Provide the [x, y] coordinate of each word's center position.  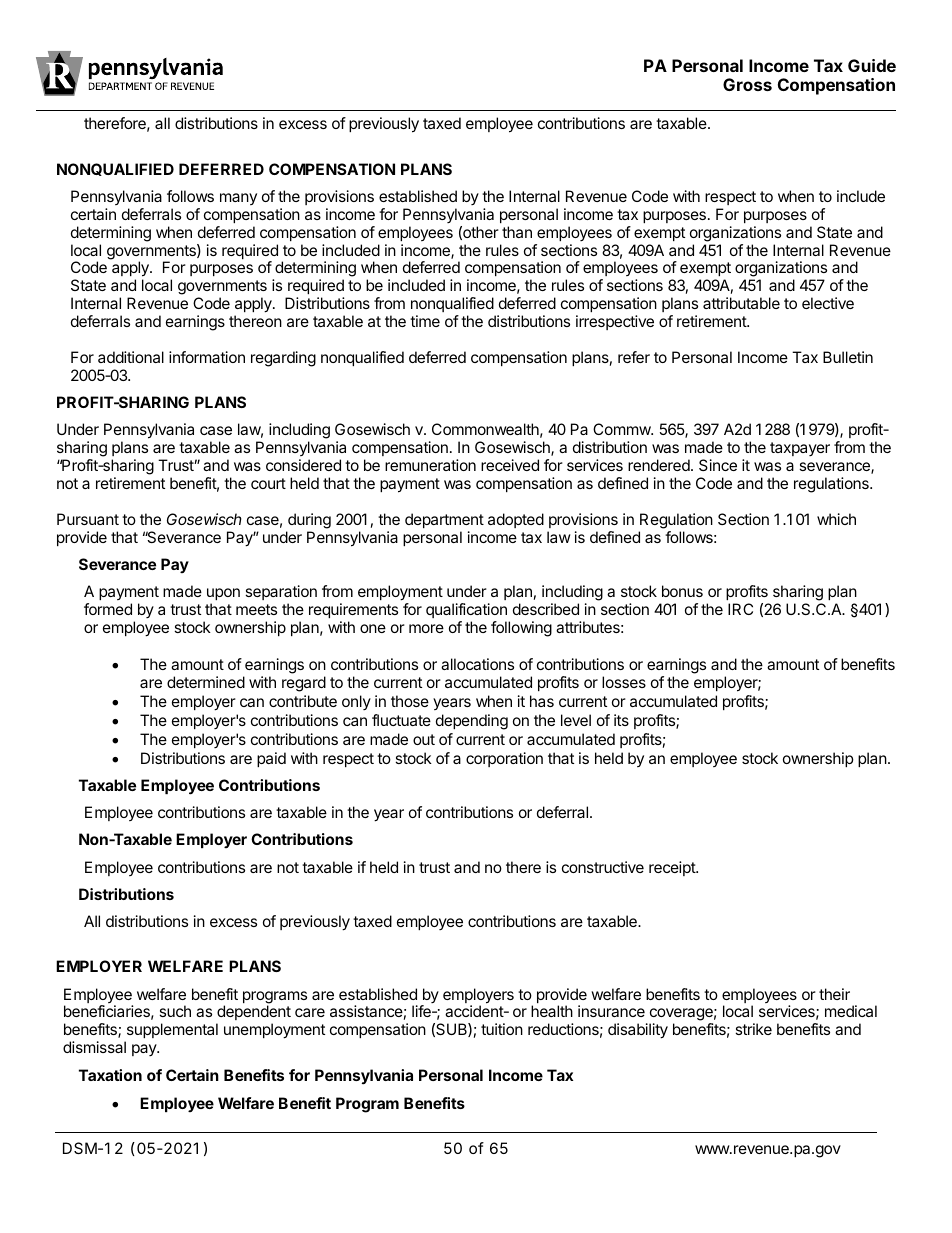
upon [223, 594]
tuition [502, 1029]
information [207, 357]
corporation [504, 759]
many [238, 199]
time [425, 321]
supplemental [171, 1032]
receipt [673, 868]
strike [753, 1029]
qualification [466, 610]
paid [271, 759]
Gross [747, 84]
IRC [740, 609]
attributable [741, 303]
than [517, 232]
